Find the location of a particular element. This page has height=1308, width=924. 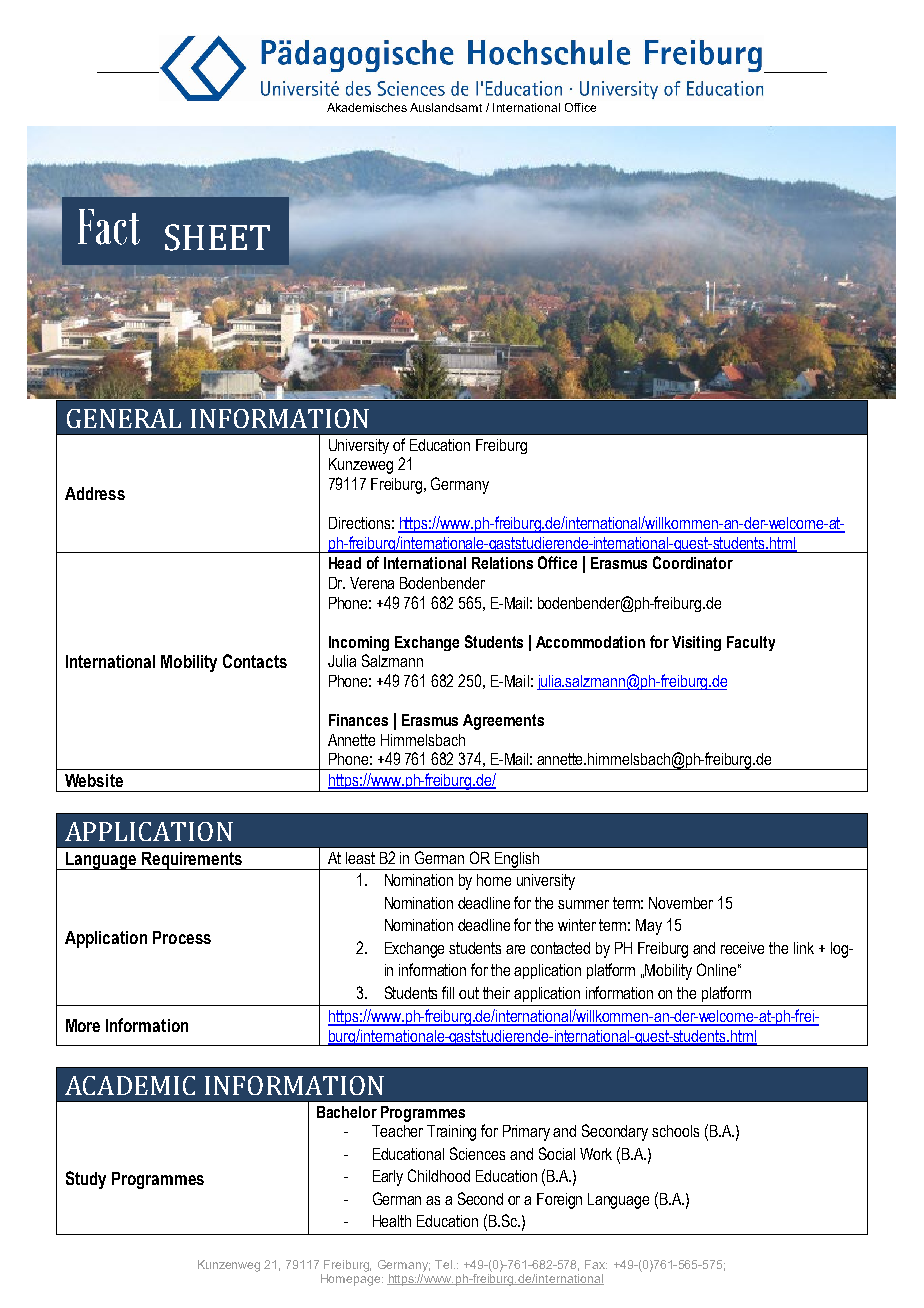

Faculty is located at coordinates (751, 643).
